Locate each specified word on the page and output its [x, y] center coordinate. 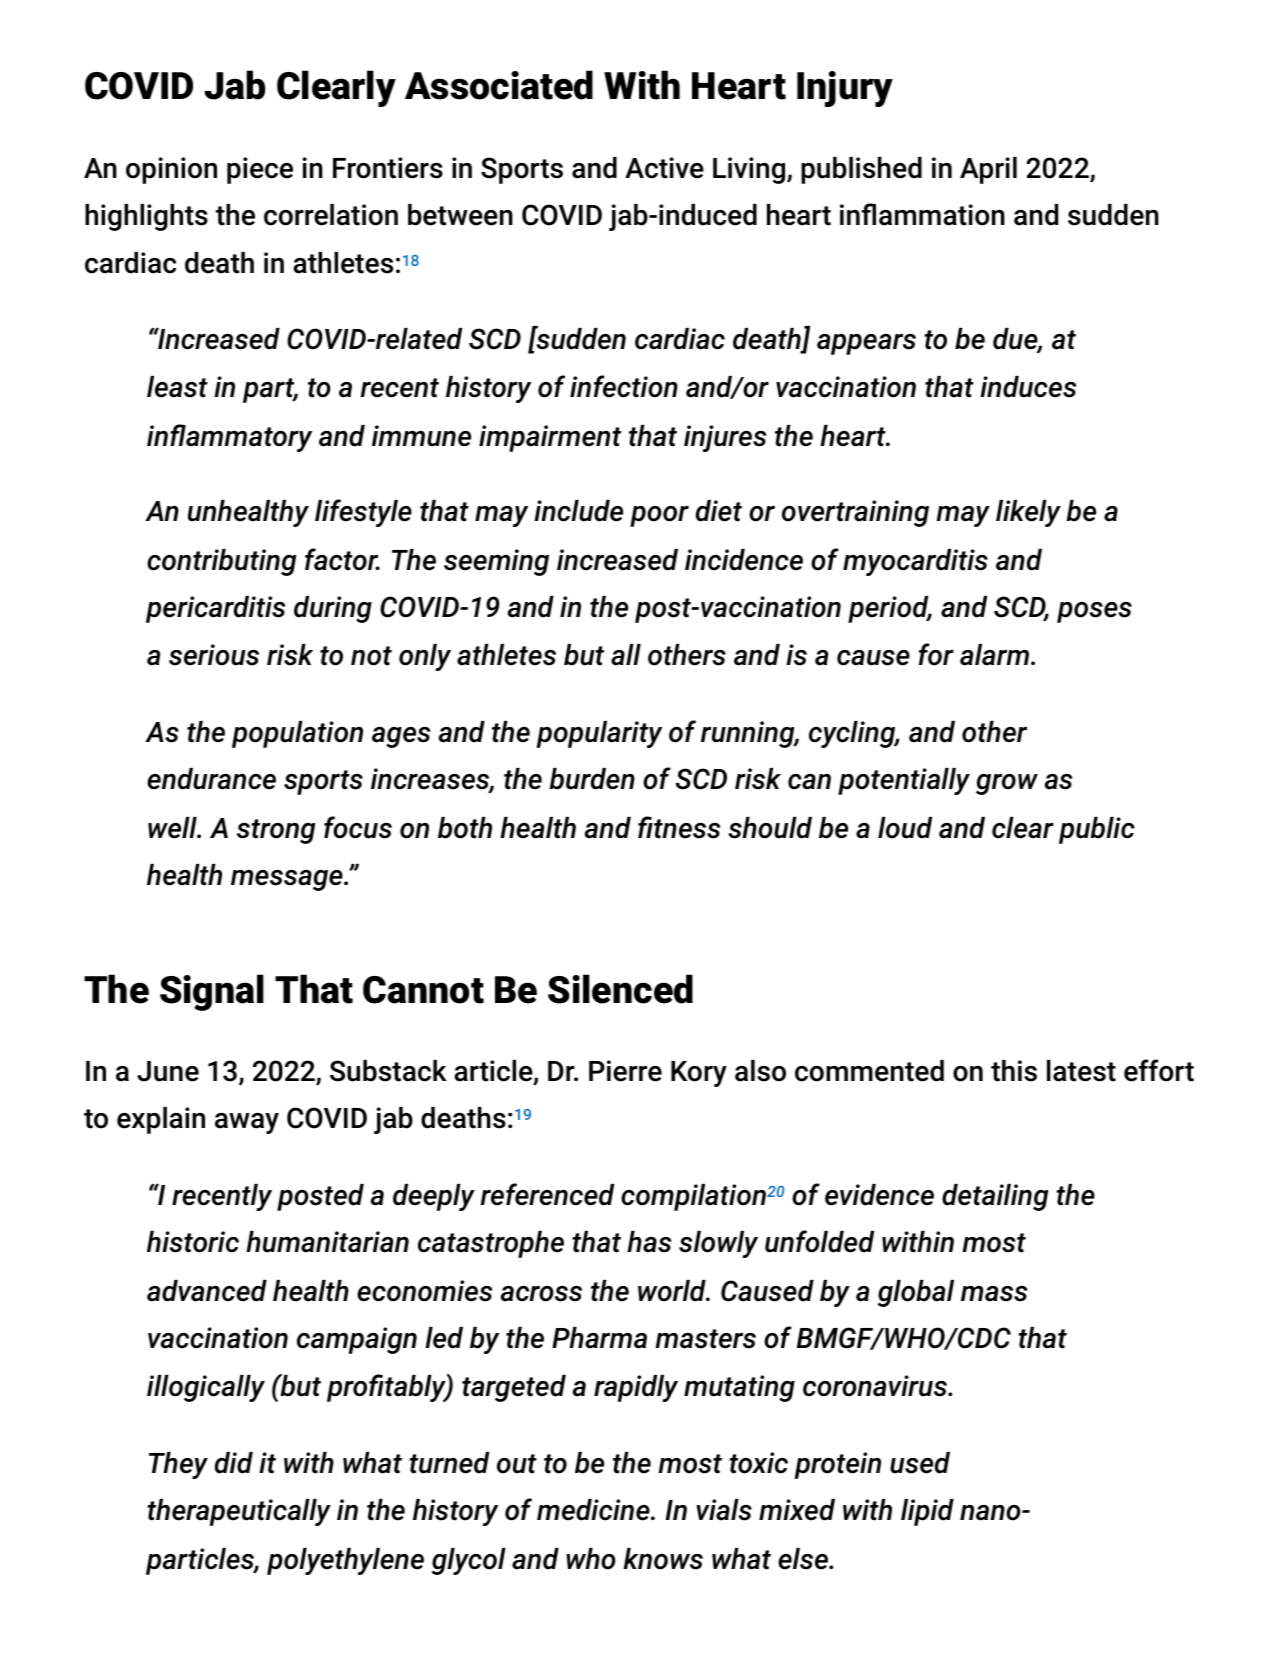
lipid [927, 1512]
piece [260, 170]
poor [659, 516]
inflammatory [229, 438]
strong [276, 831]
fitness [679, 827]
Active [664, 168]
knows [663, 1559]
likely [1028, 513]
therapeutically [239, 1512]
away [247, 1123]
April [988, 170]
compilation [693, 1197]
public [1097, 830]
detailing [995, 1197]
